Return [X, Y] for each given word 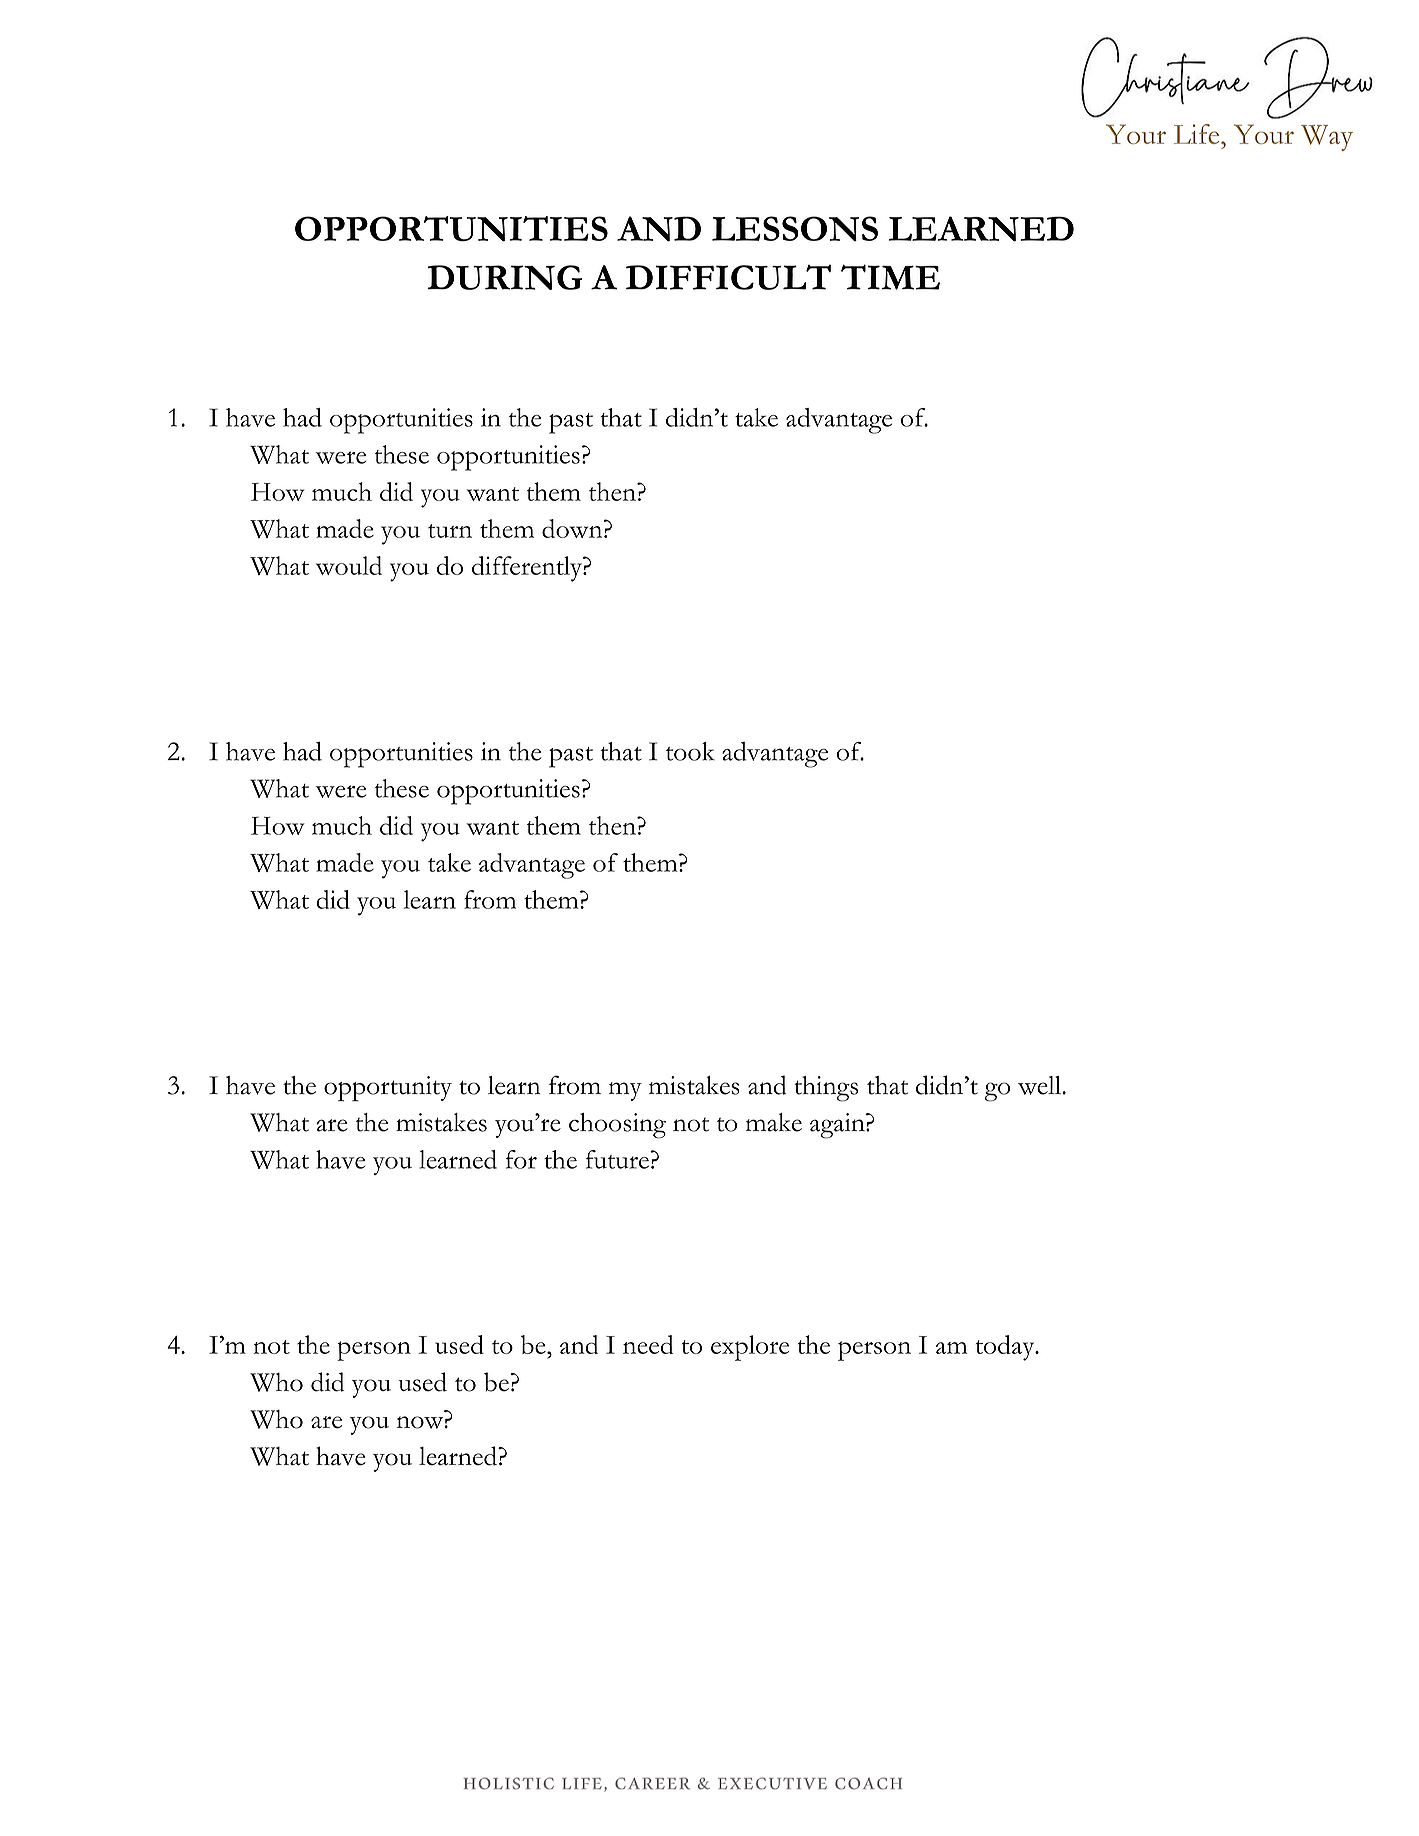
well [1040, 1085]
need [648, 1344]
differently [528, 569]
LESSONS [795, 228]
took [690, 751]
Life [1198, 134]
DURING [504, 277]
